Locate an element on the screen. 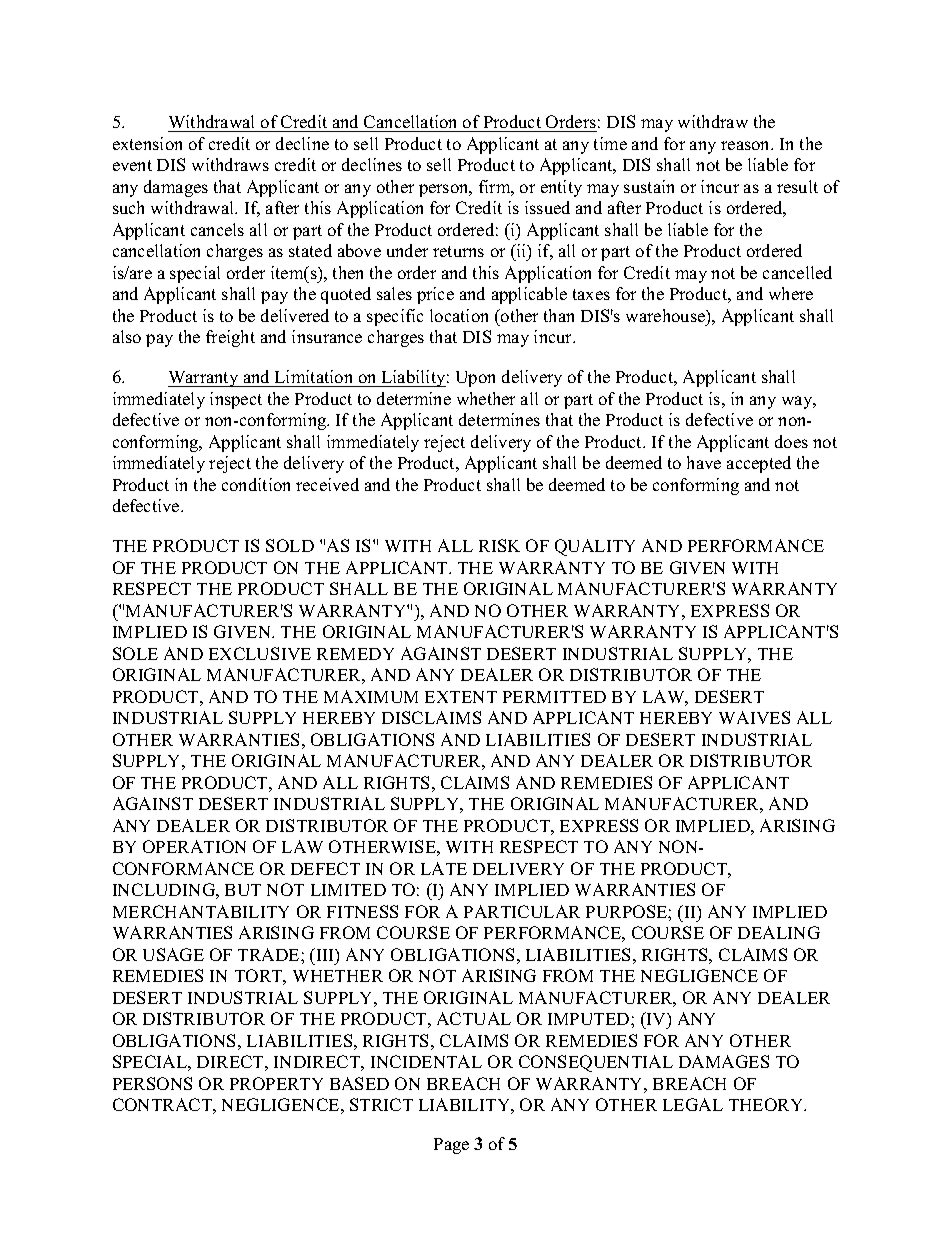 The height and width of the screenshot is (1233, 952). PROPERTY is located at coordinates (276, 1083).
